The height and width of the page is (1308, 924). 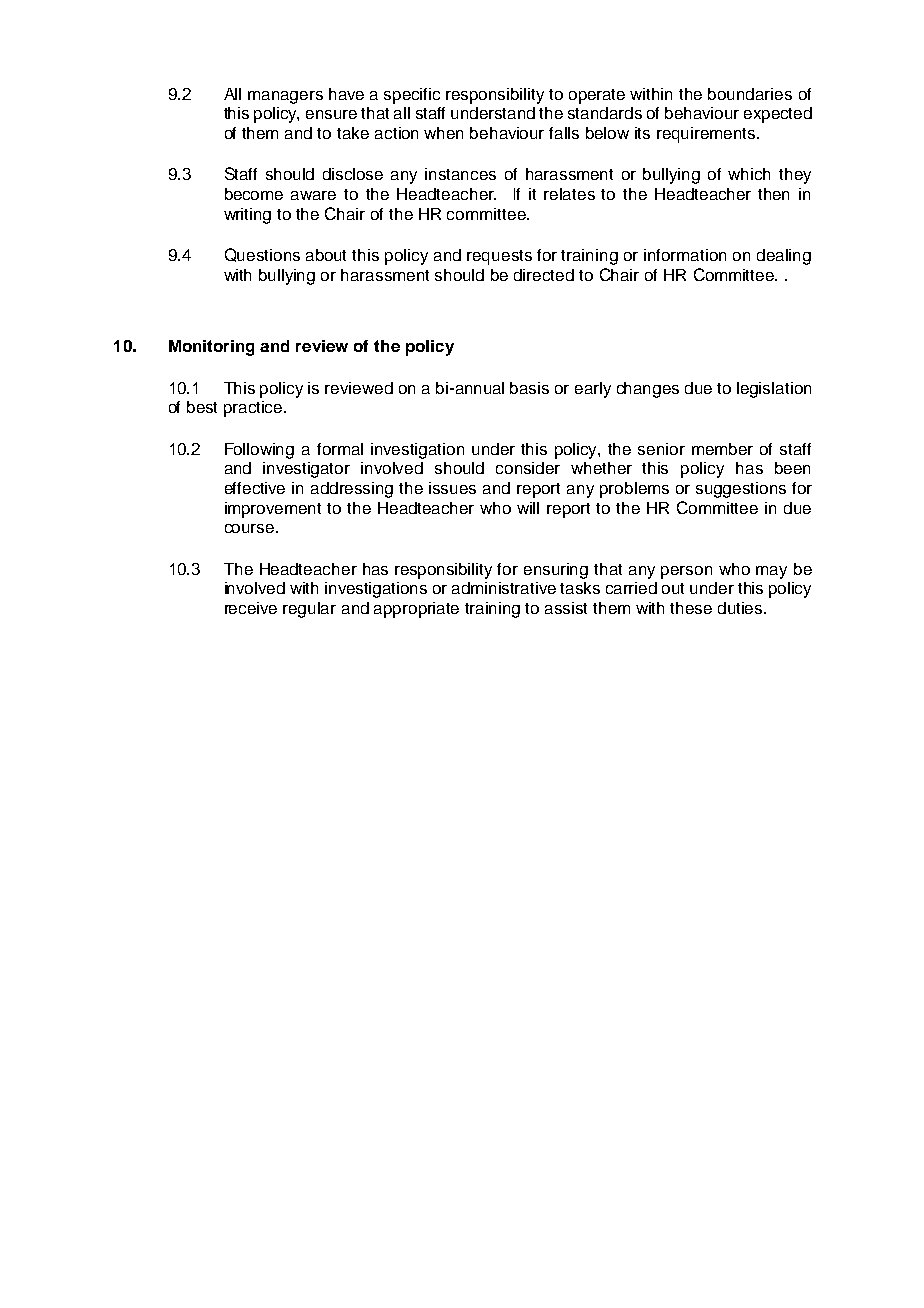 I want to click on consider, so click(x=528, y=468).
